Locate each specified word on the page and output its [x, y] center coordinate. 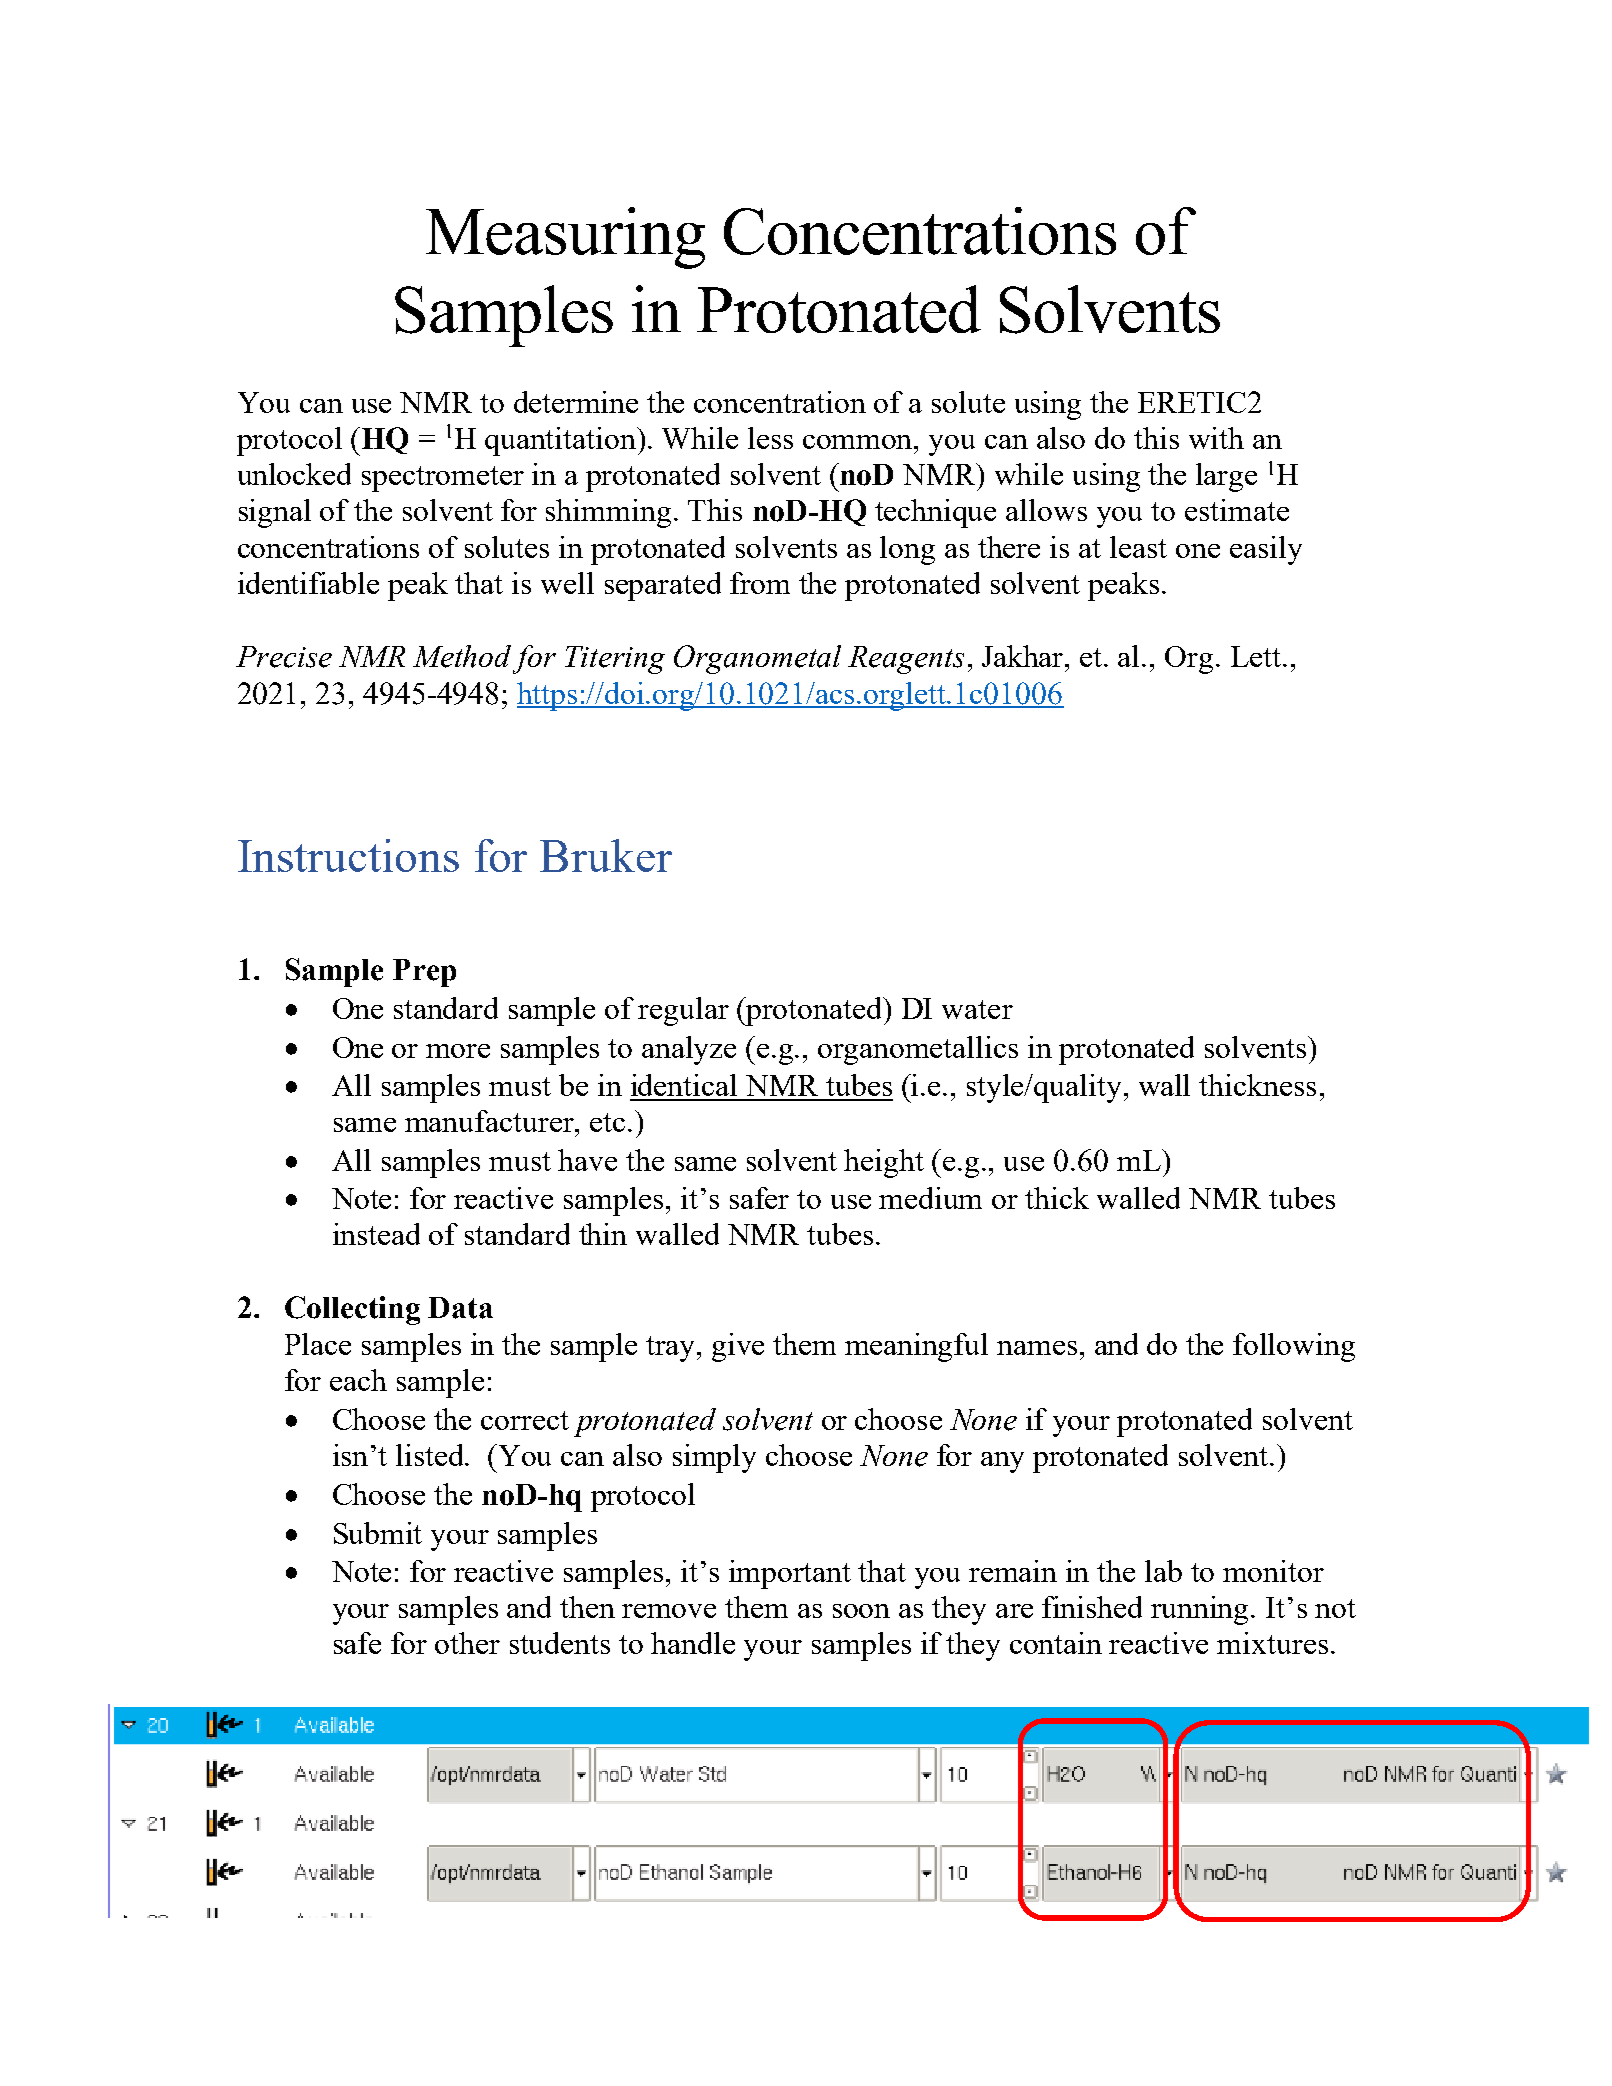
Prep [424, 973]
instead [376, 1234]
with [1216, 438]
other [467, 1643]
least [1138, 547]
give [738, 1347]
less [770, 438]
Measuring [565, 238]
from [760, 583]
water [977, 1009]
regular [683, 1011]
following [1294, 1347]
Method [462, 656]
